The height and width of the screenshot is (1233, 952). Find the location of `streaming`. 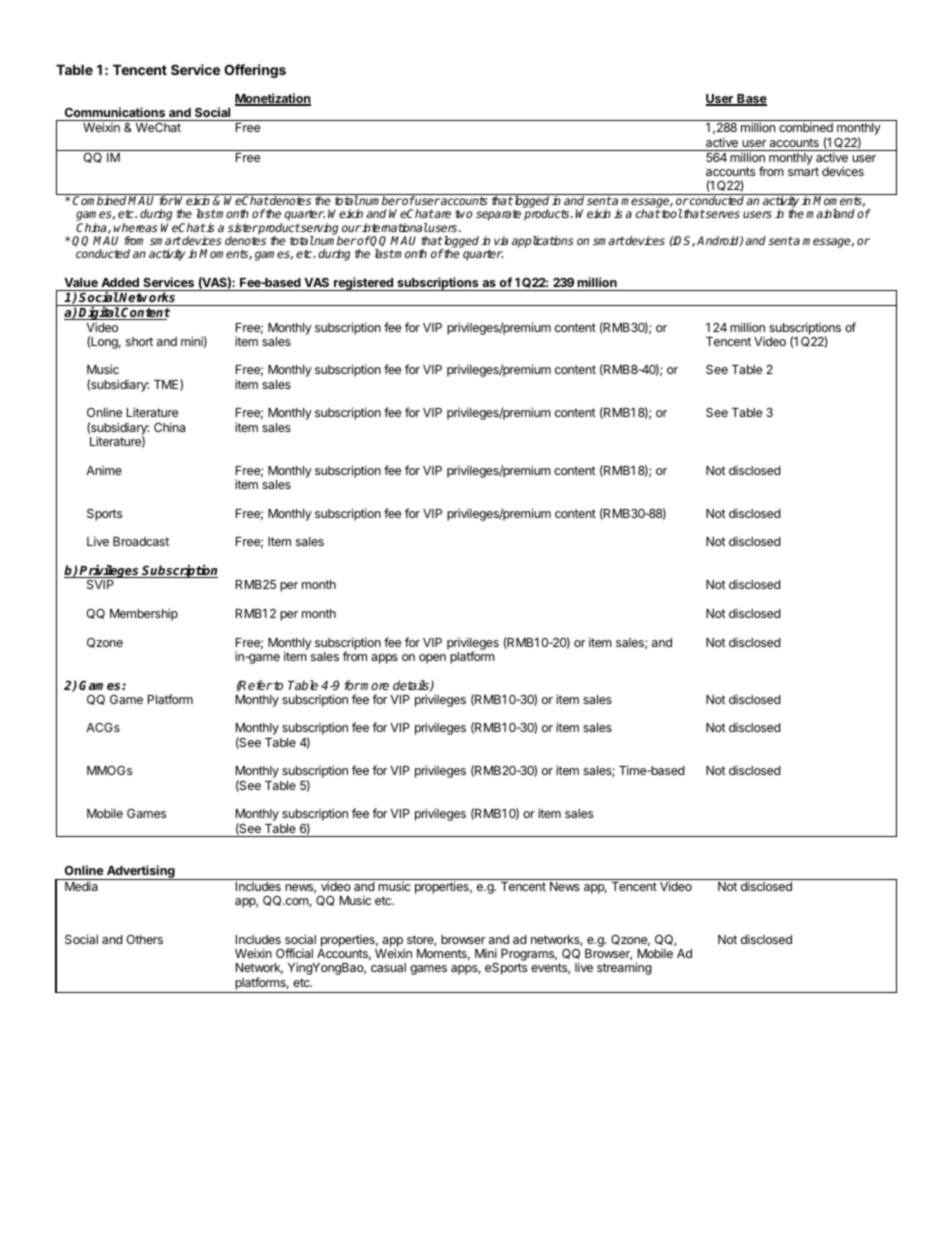

streaming is located at coordinates (624, 968).
